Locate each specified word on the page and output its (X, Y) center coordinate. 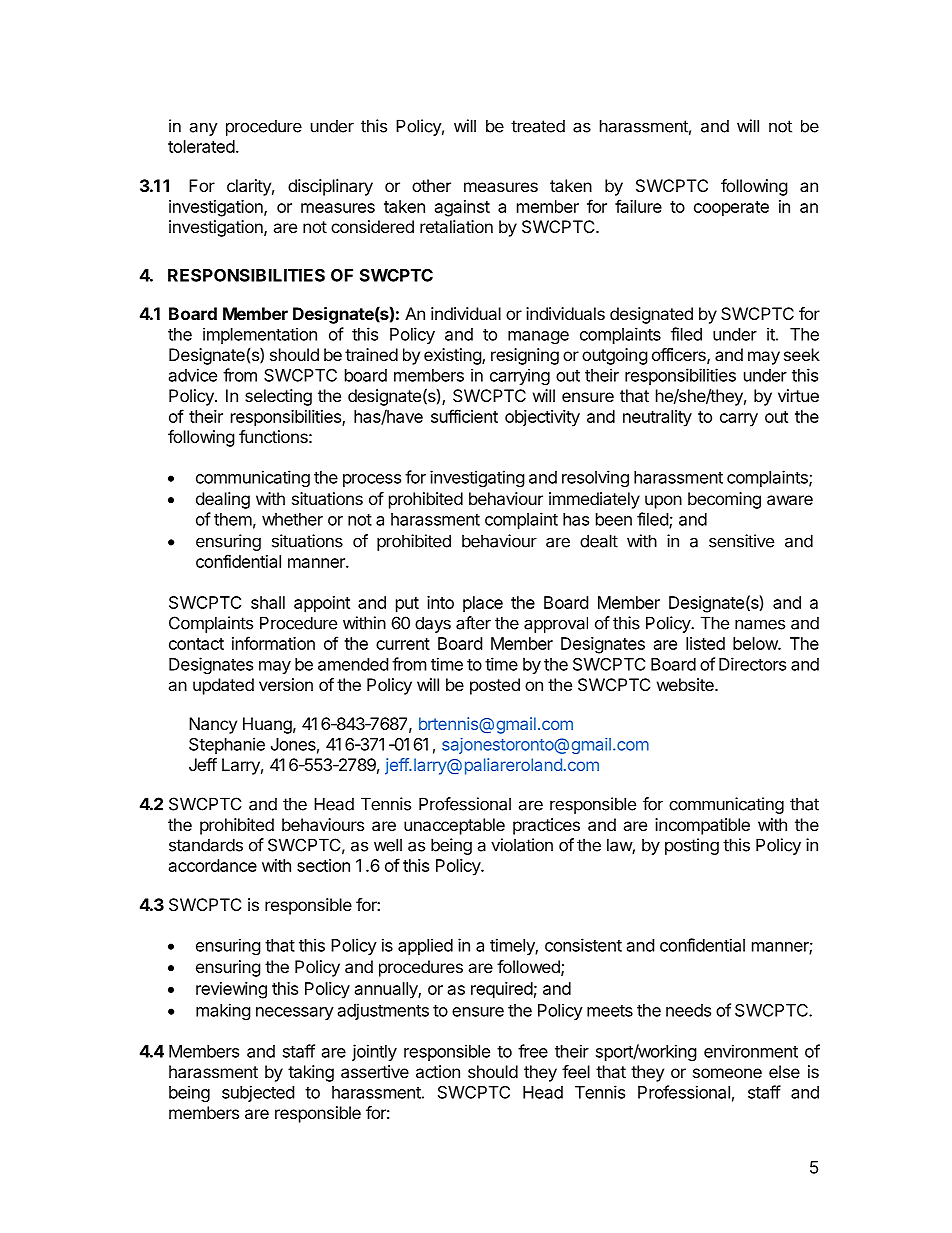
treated (538, 126)
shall (268, 602)
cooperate (731, 209)
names (760, 624)
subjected (258, 1093)
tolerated (201, 146)
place (483, 604)
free (533, 1051)
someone (727, 1073)
